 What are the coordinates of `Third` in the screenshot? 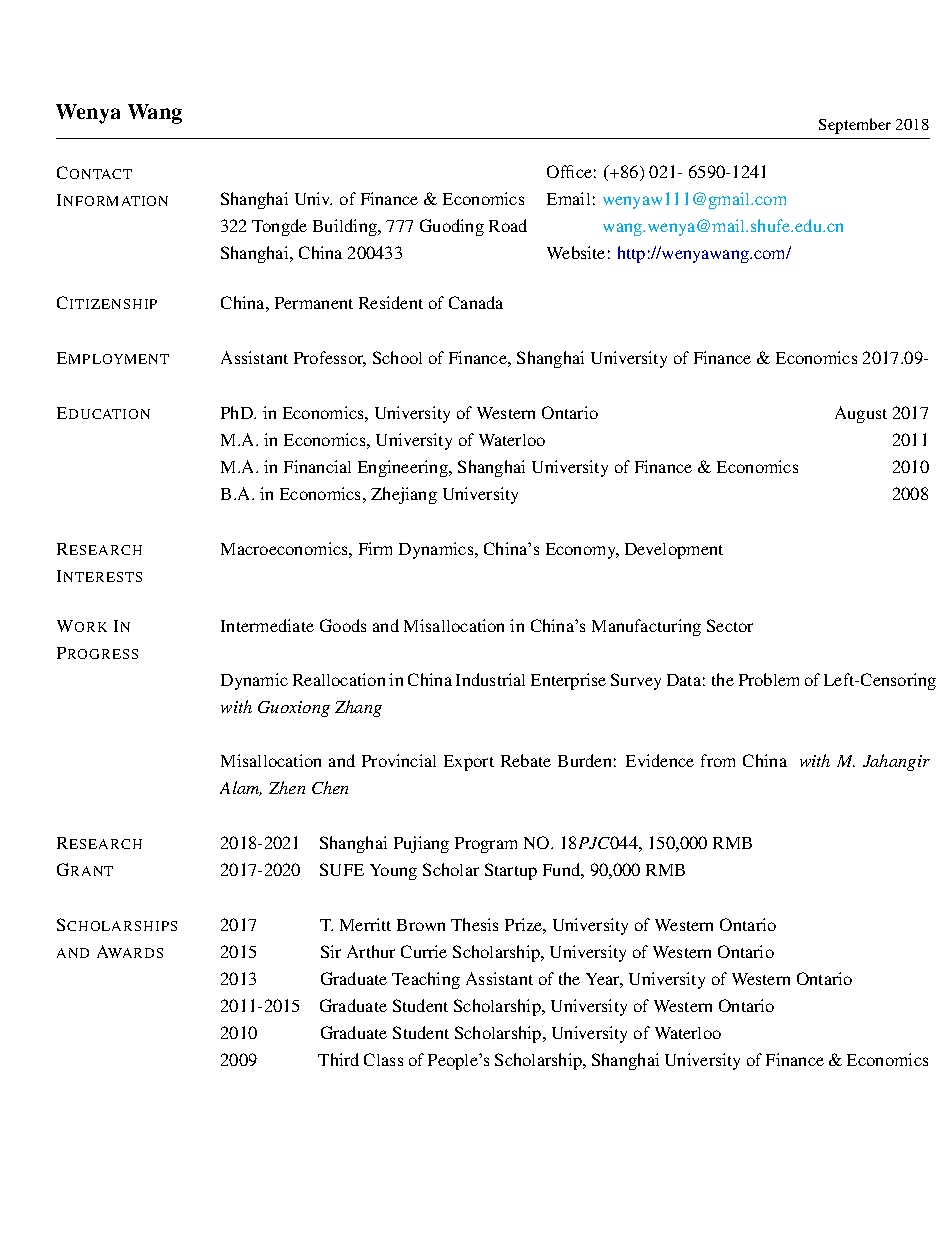 It's located at (338, 1059).
